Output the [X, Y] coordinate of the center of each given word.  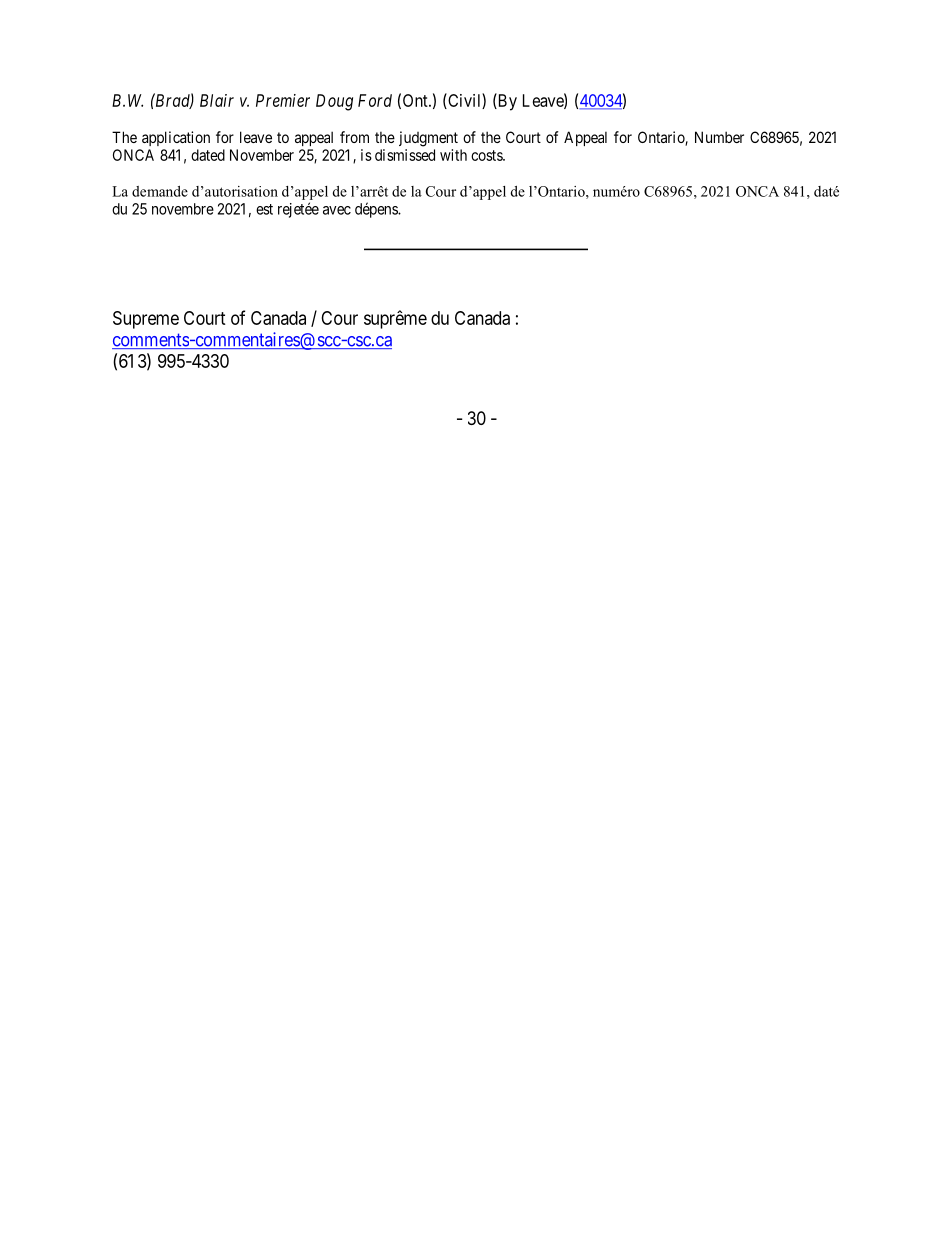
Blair [217, 100]
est [264, 209]
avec [337, 210]
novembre [183, 209]
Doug [334, 102]
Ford [375, 100]
